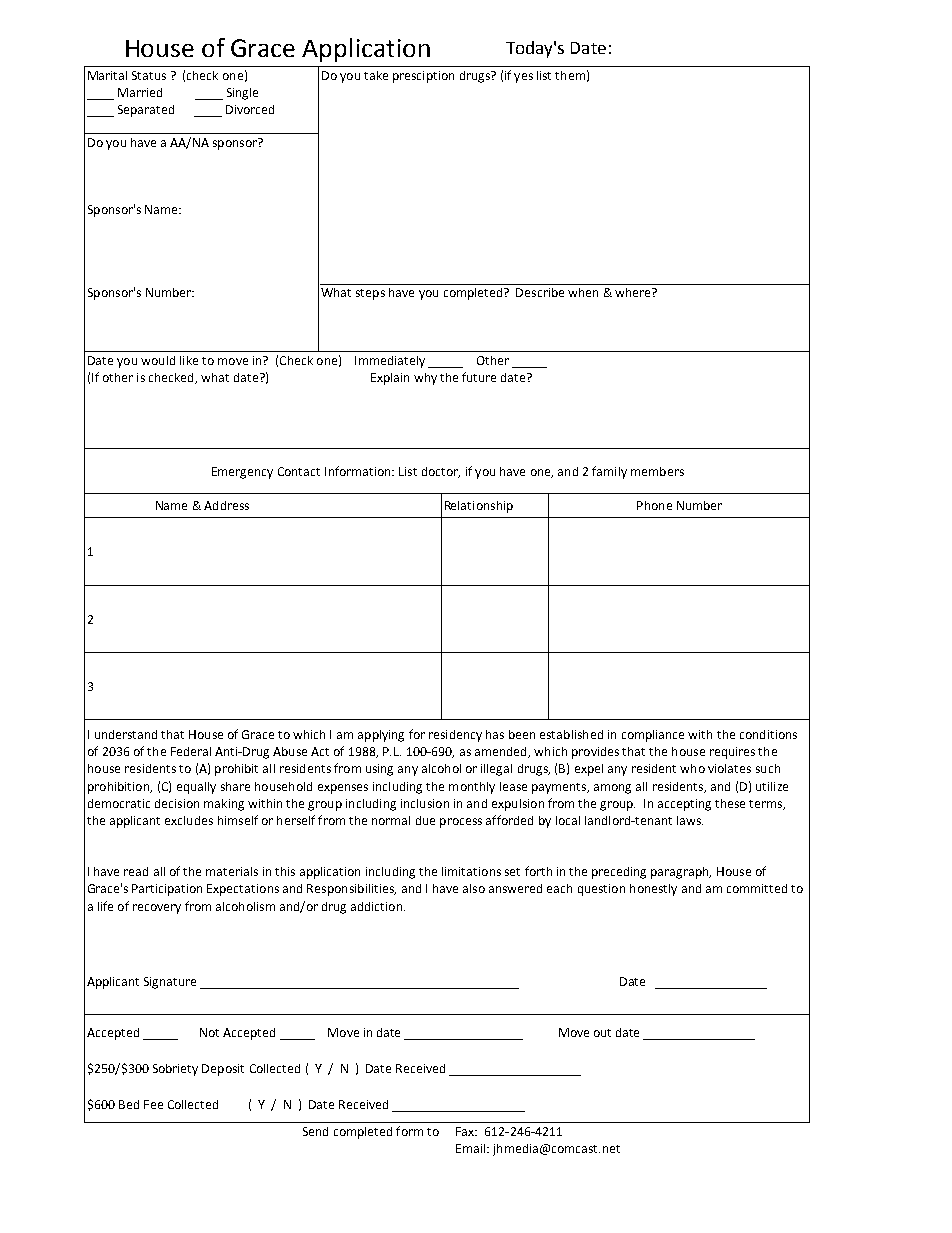 Image resolution: width=952 pixels, height=1233 pixels. Describe the element at coordinates (153, 1104) in the screenshot. I see `Fee` at that location.
